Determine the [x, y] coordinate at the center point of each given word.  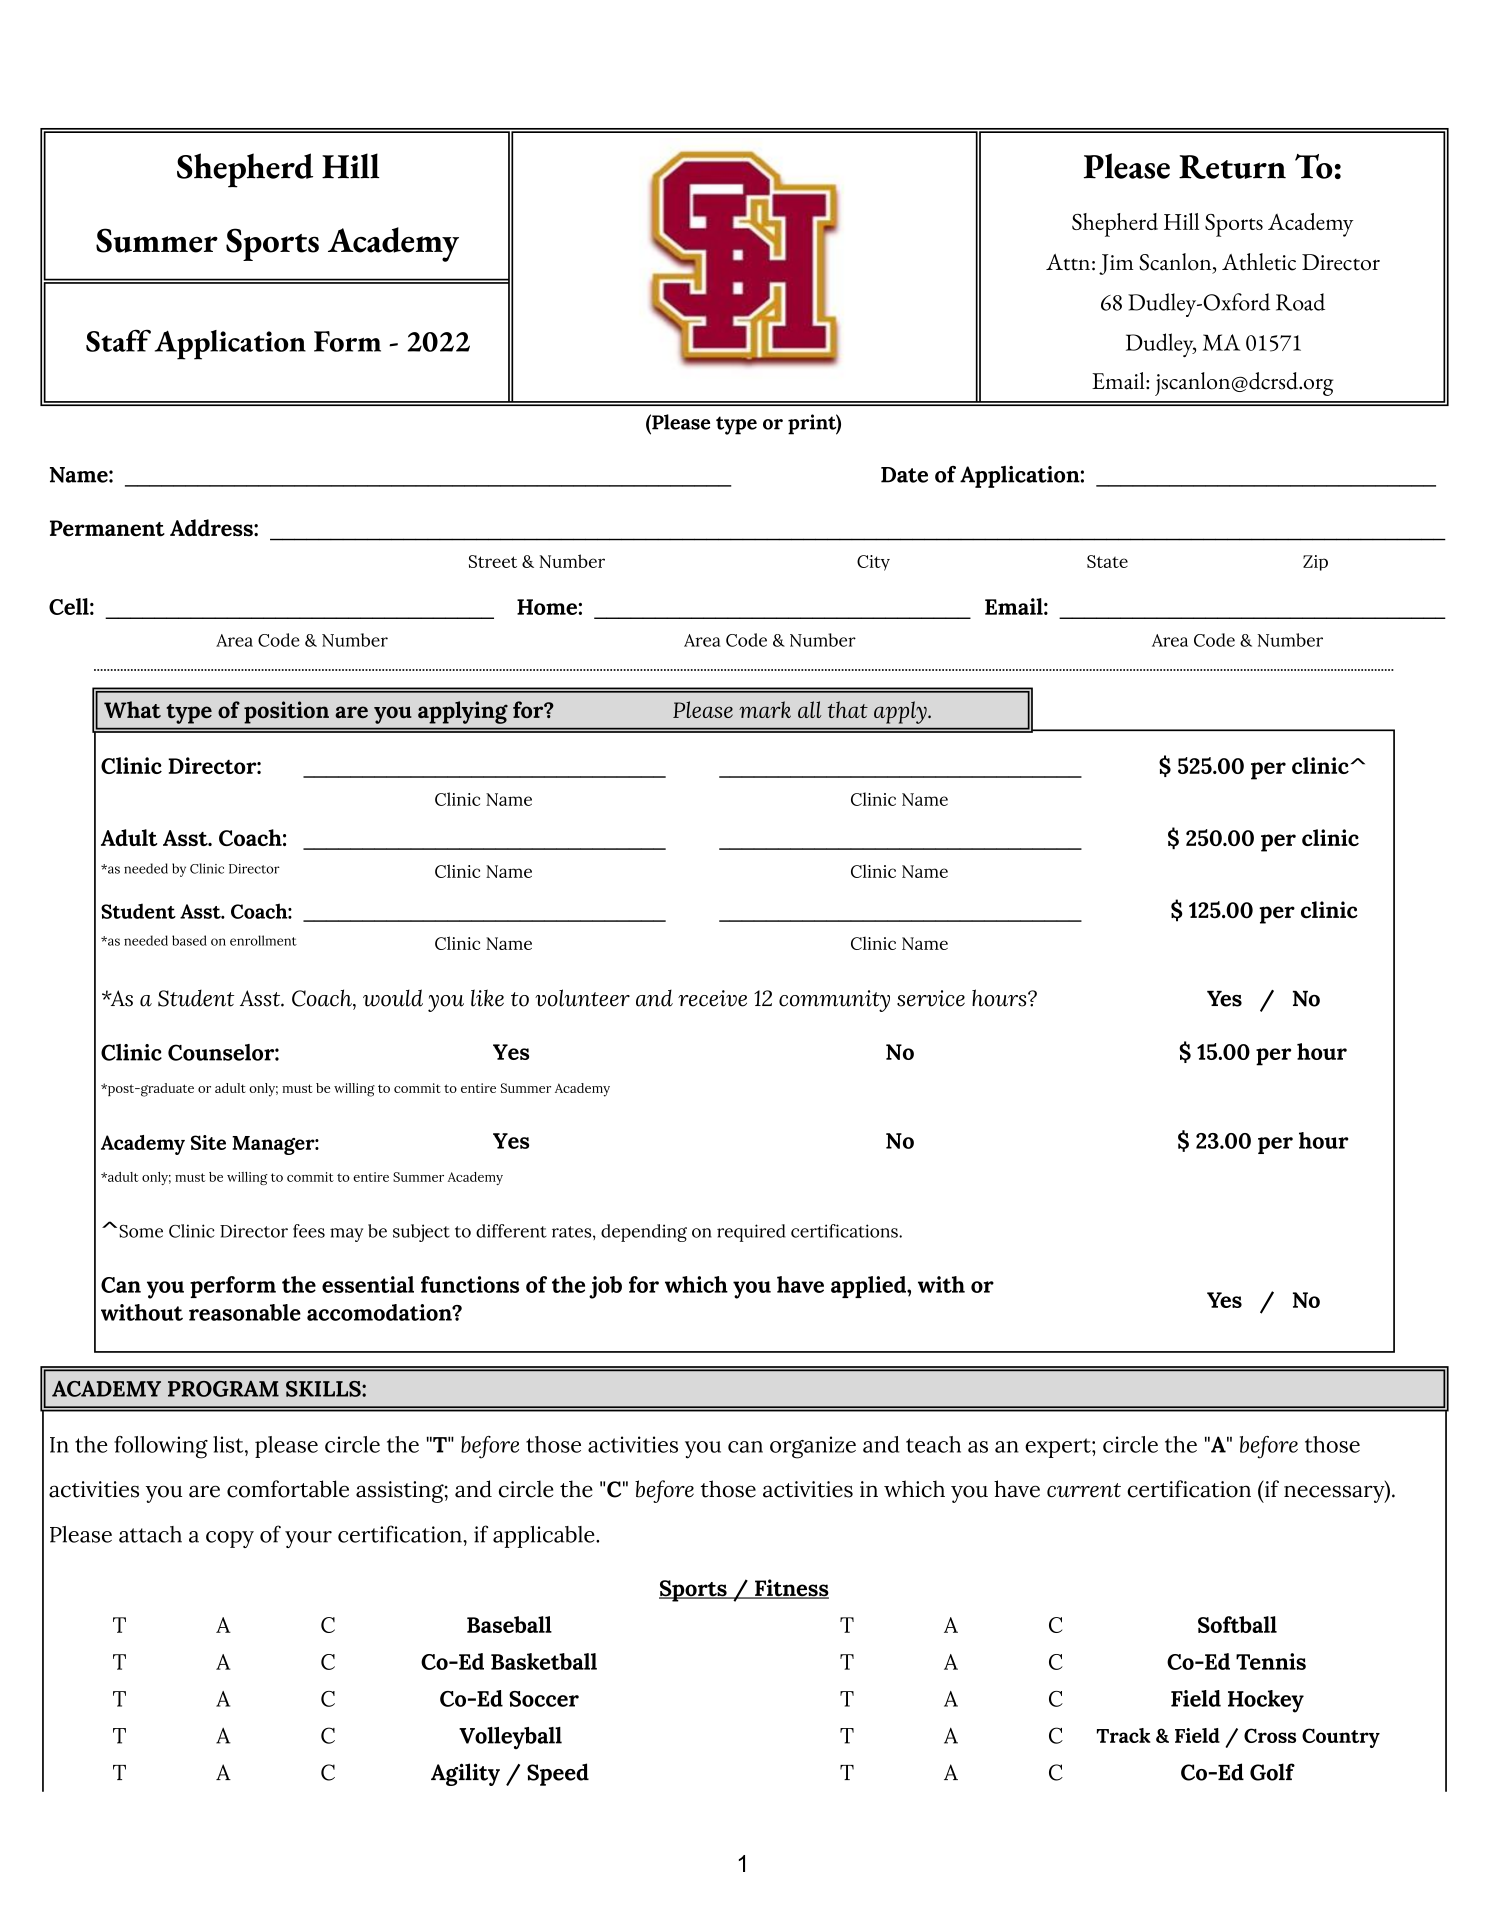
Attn [1068, 262]
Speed [558, 1774]
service [931, 998]
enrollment [263, 940]
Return [1232, 167]
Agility [465, 1774]
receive [712, 998]
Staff [118, 340]
